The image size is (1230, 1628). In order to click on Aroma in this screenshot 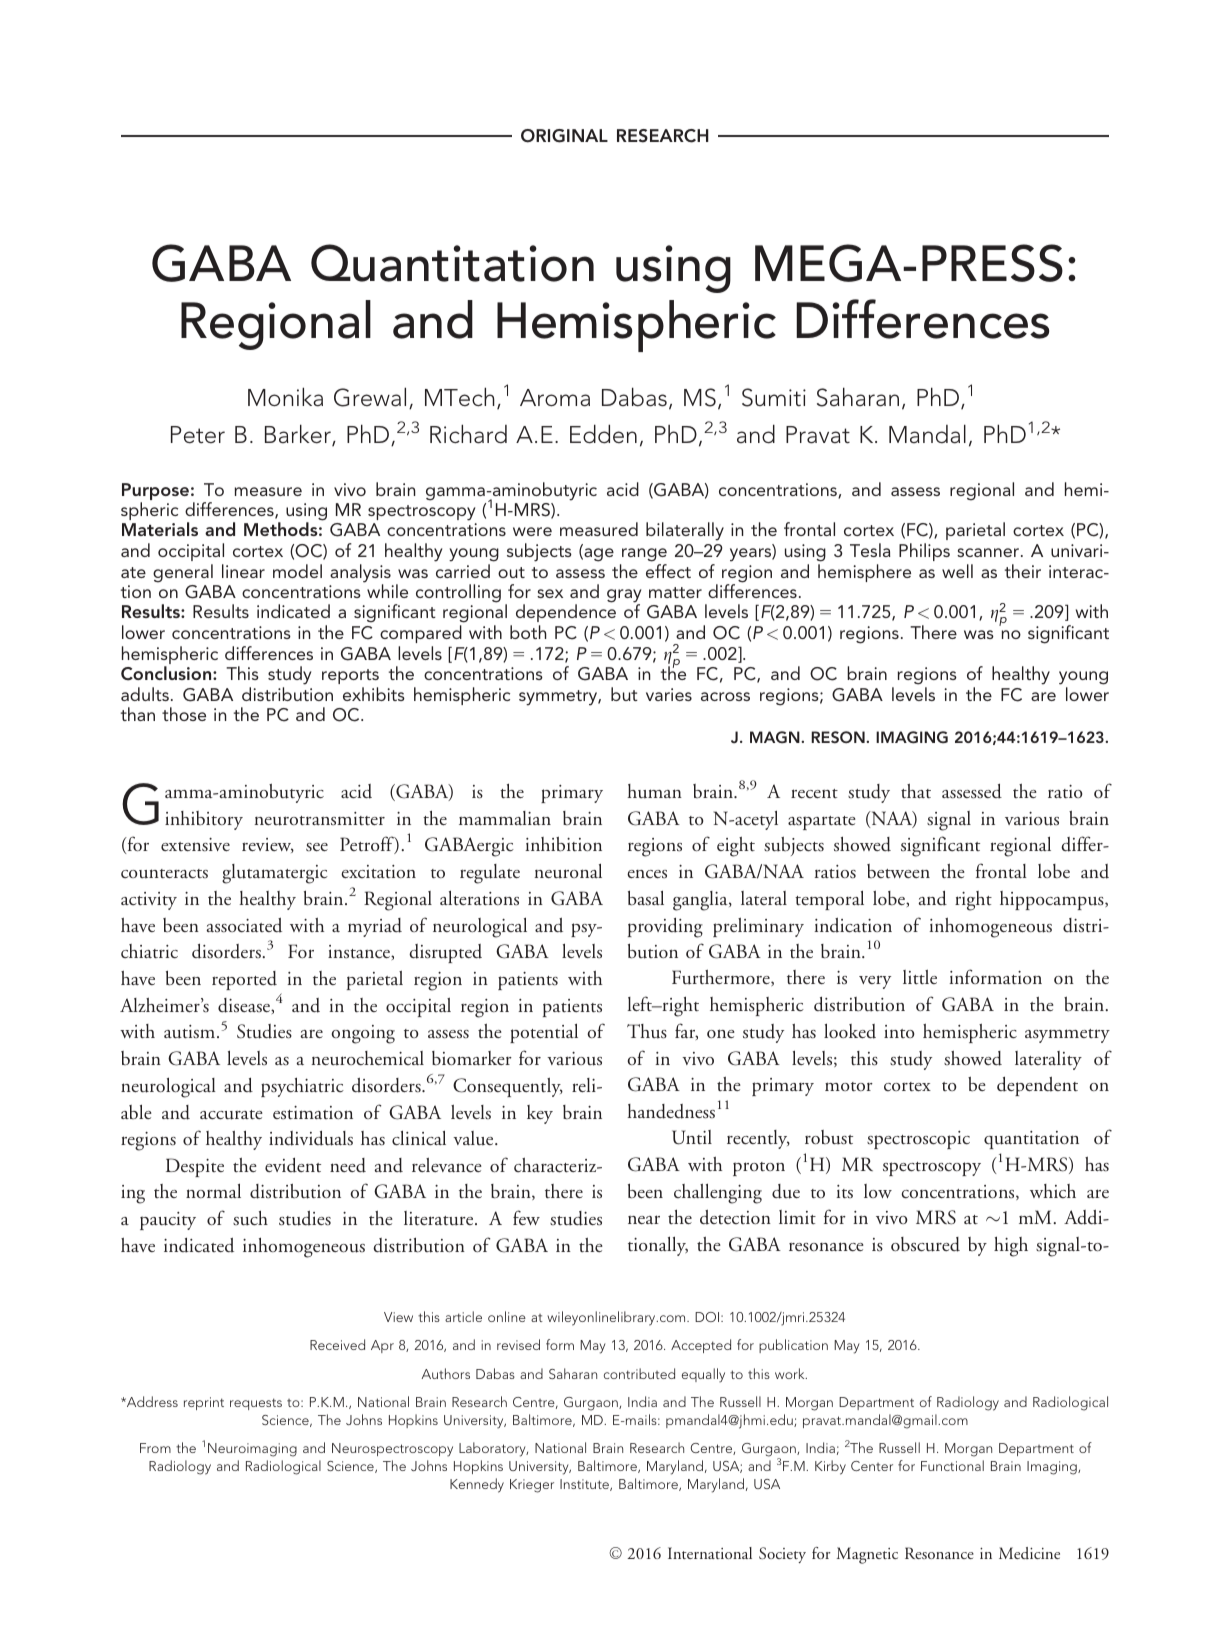, I will do `click(555, 398)`.
